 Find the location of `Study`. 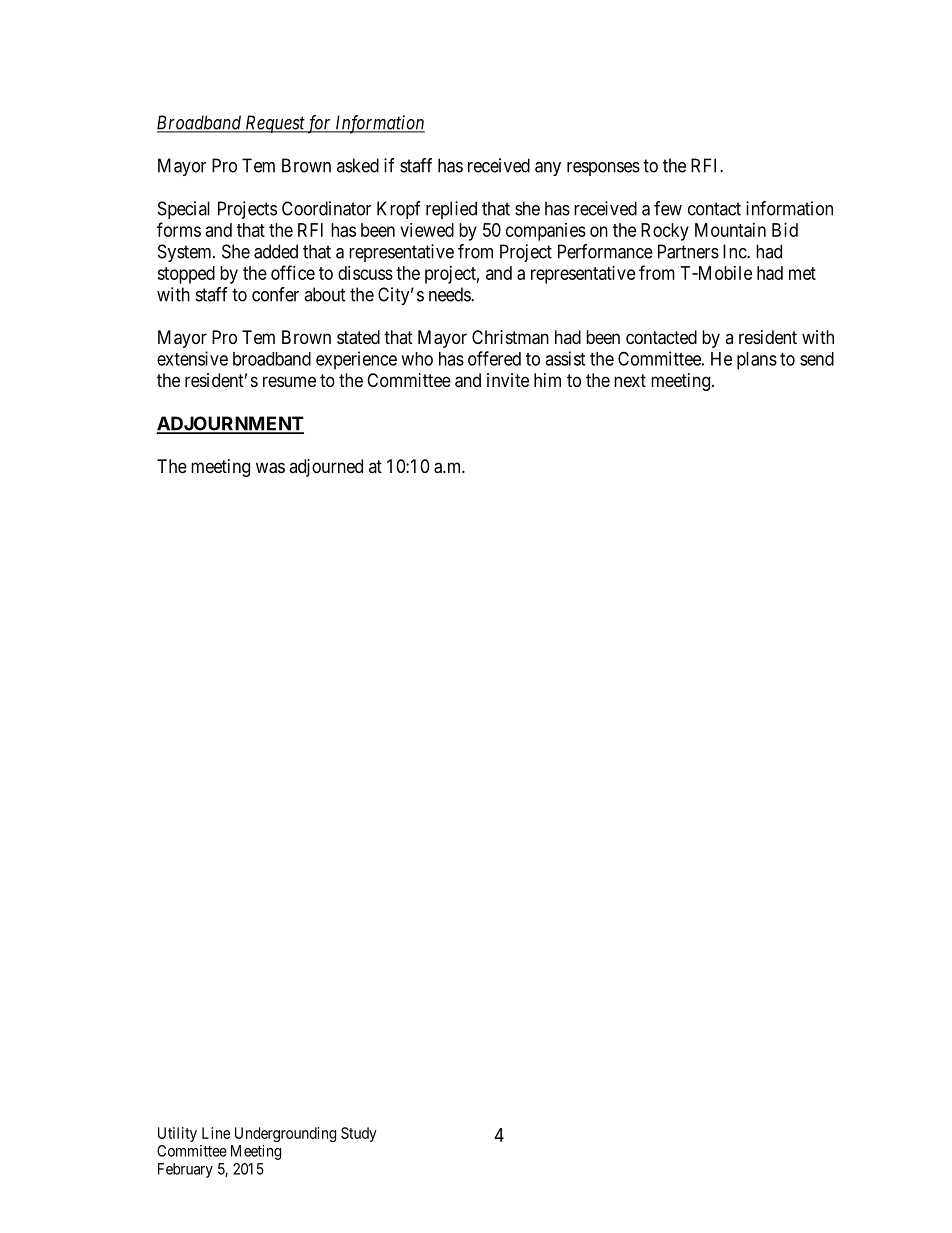

Study is located at coordinates (359, 1134).
